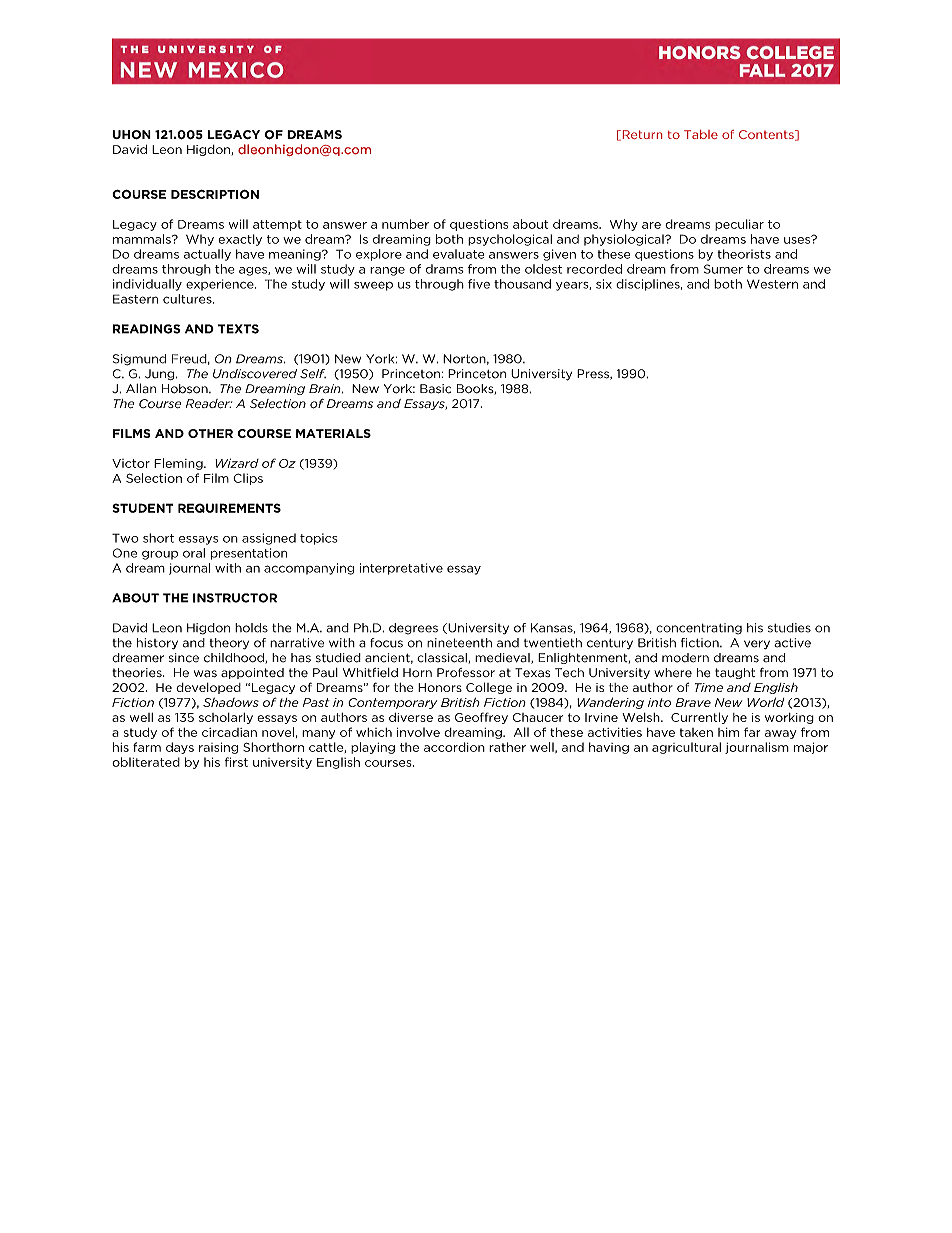 This screenshot has width=952, height=1233. Describe the element at coordinates (401, 569) in the screenshot. I see `interpretative` at that location.
